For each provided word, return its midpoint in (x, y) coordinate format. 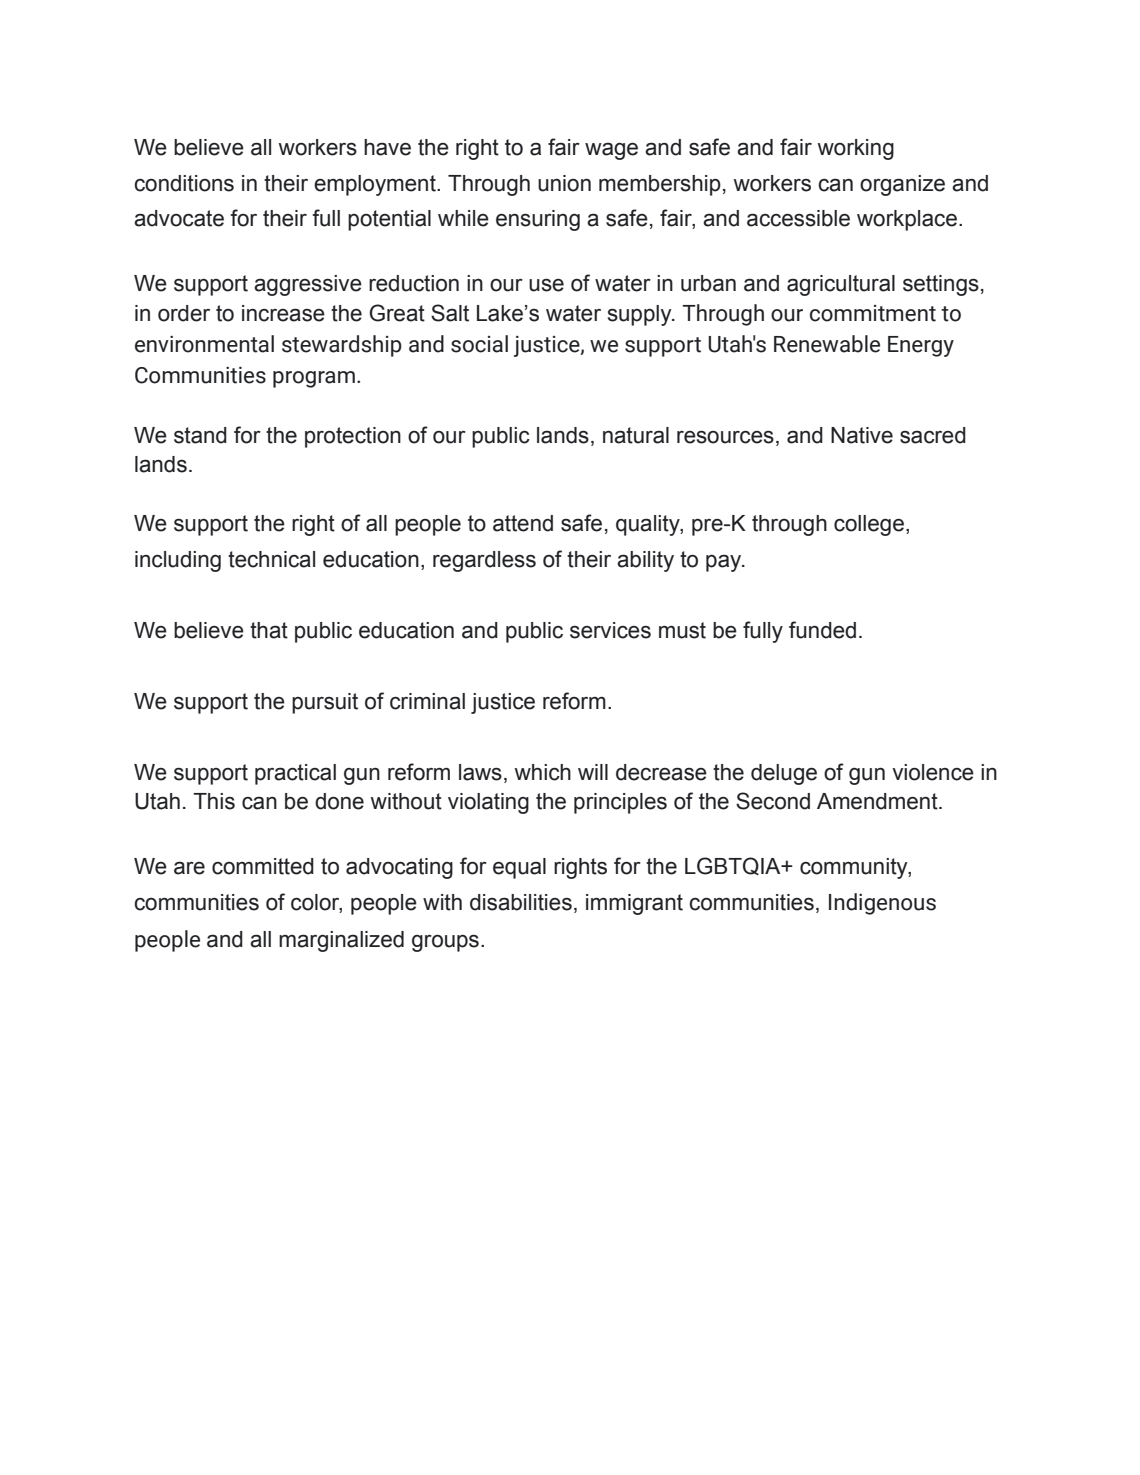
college (869, 525)
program (314, 379)
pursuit (325, 703)
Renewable (827, 344)
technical (271, 559)
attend (523, 523)
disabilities (521, 902)
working (855, 149)
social (479, 344)
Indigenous (882, 904)
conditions (184, 183)
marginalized (341, 941)
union (564, 183)
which (542, 772)
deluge (784, 774)
